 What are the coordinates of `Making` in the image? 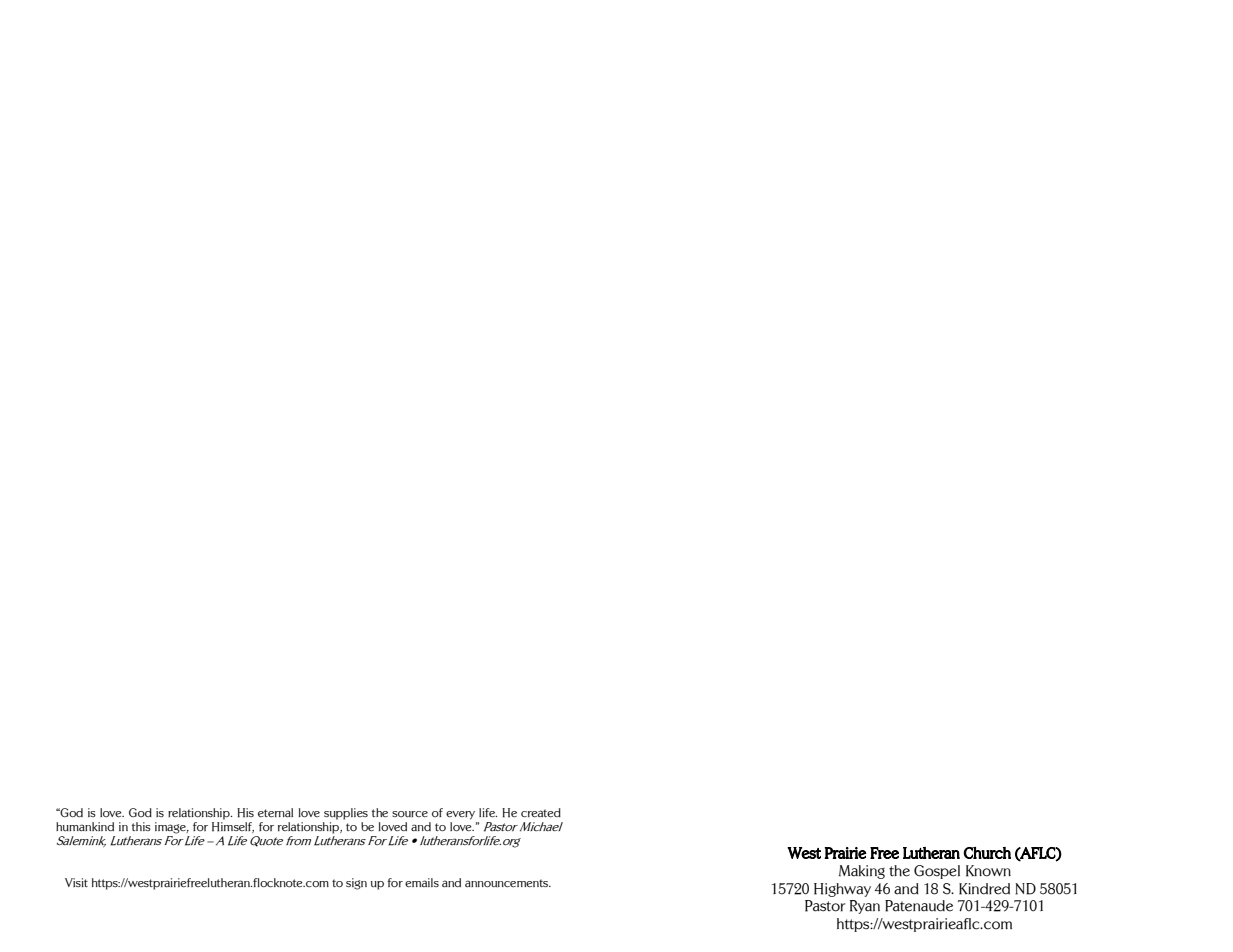 It's located at (862, 872).
